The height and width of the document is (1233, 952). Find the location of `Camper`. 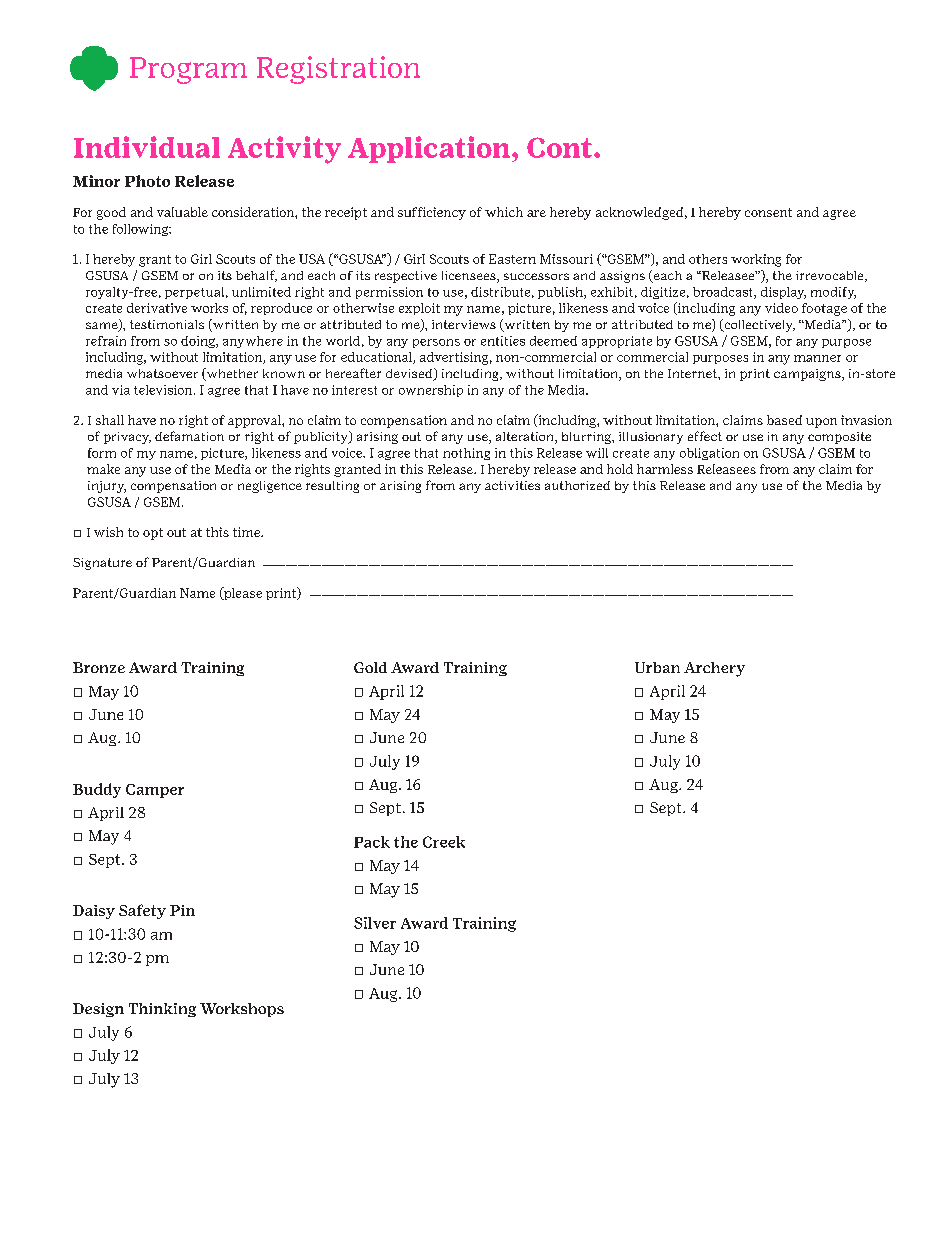

Camper is located at coordinates (155, 791).
